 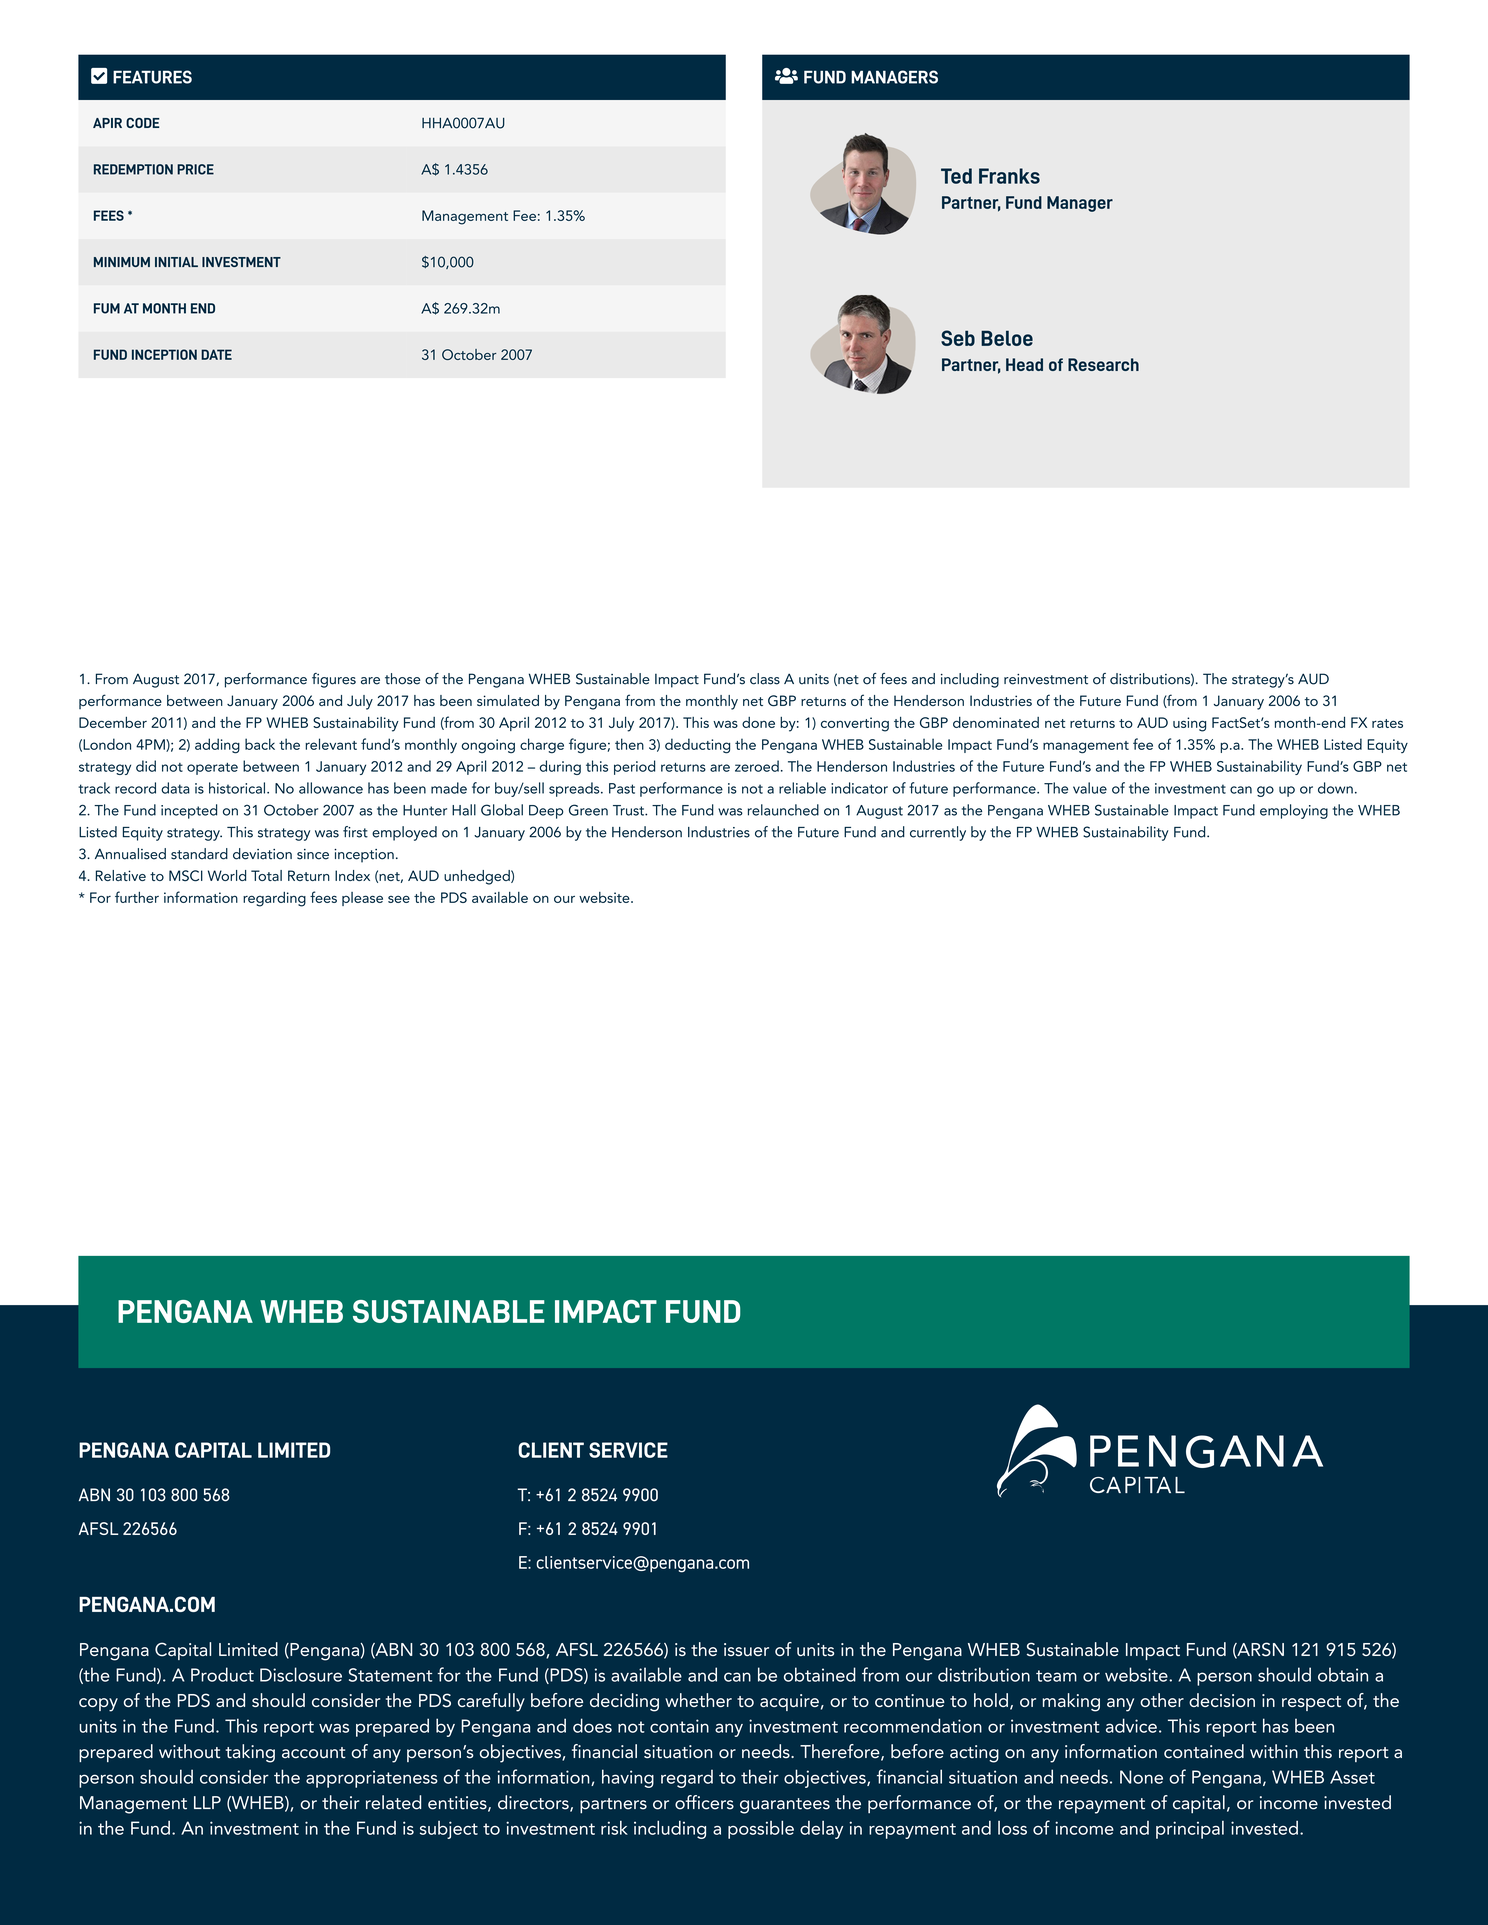 I want to click on taking, so click(x=250, y=1753).
